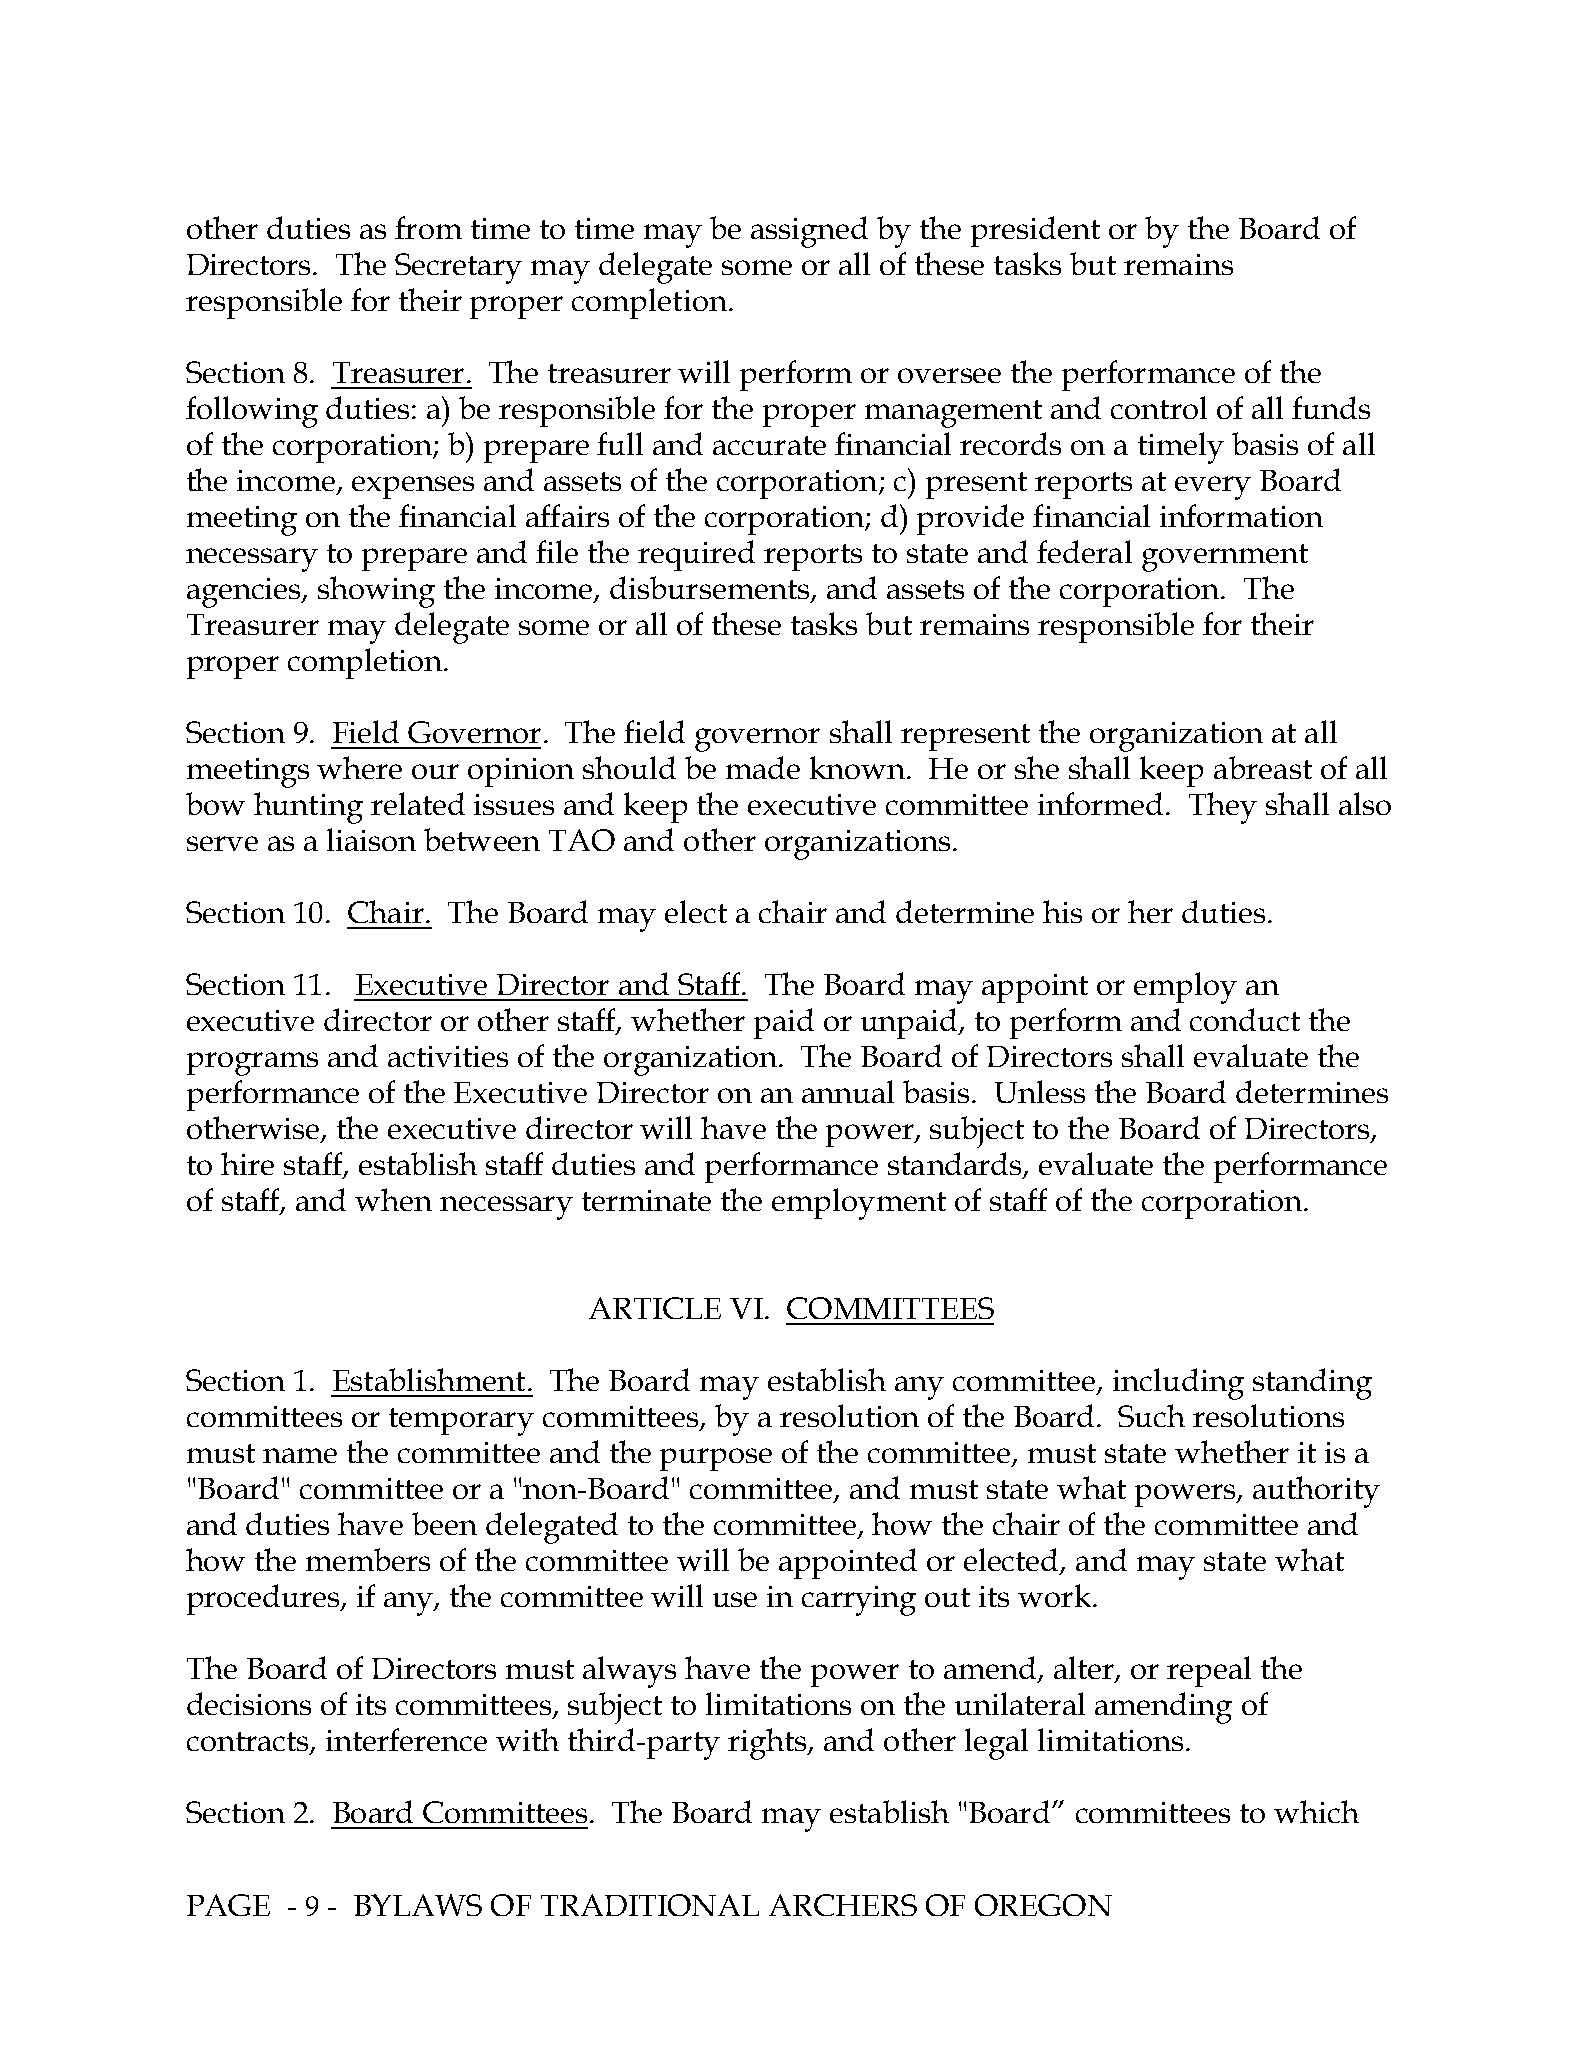 This document has width=1582, height=2048. What do you see at coordinates (461, 1422) in the document?
I see `temporary` at bounding box center [461, 1422].
